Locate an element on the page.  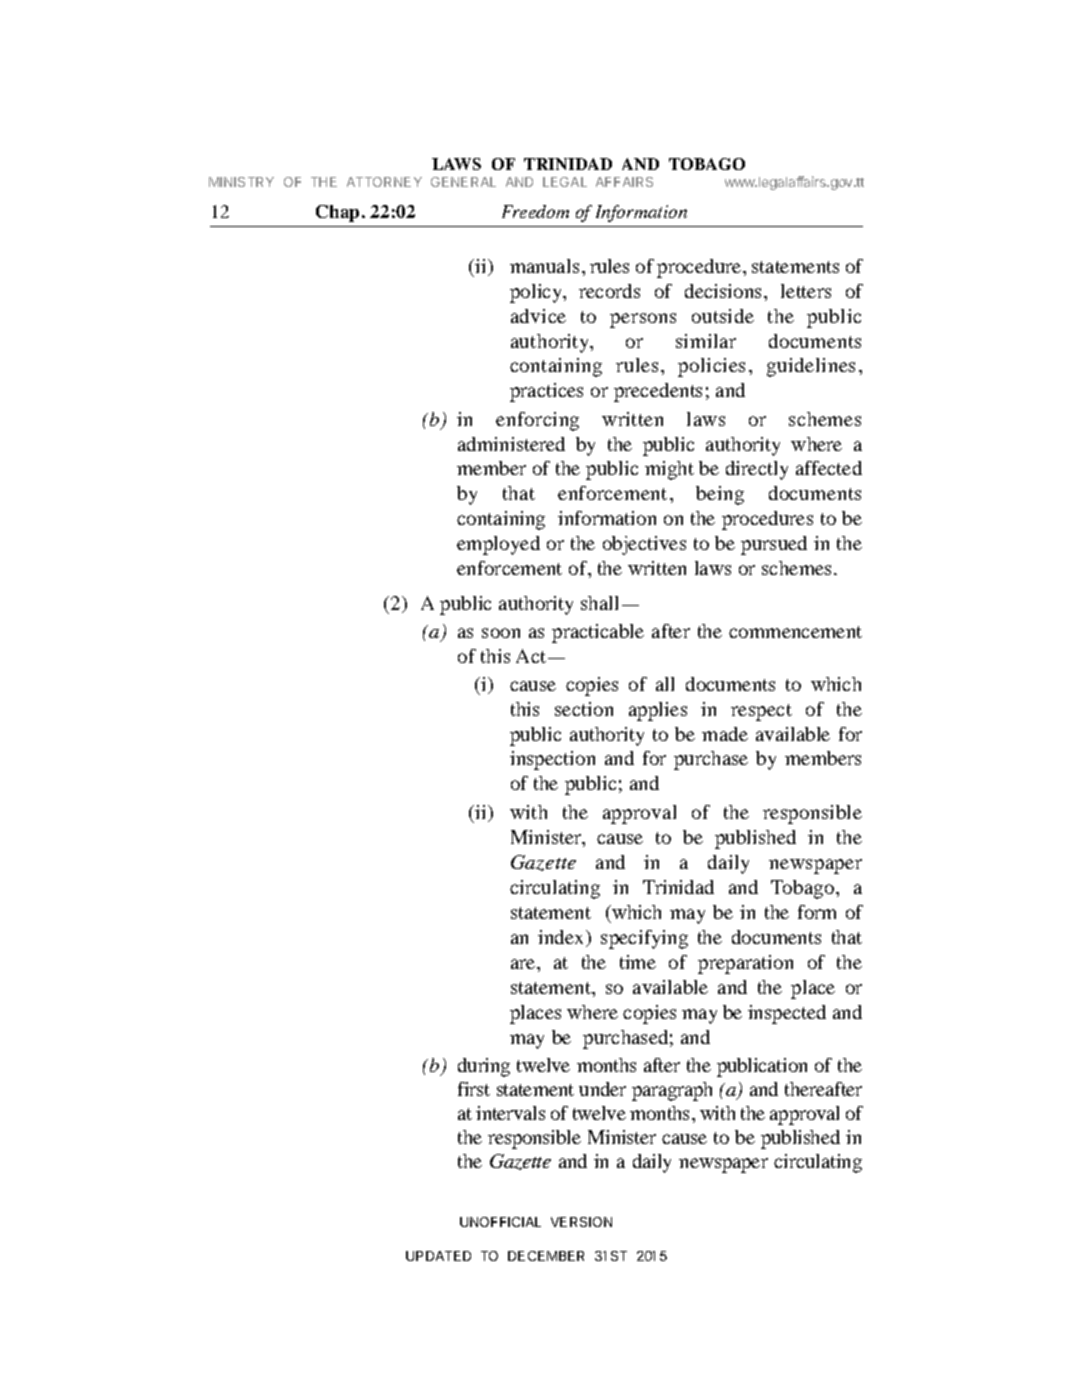
Freedom is located at coordinates (535, 211).
